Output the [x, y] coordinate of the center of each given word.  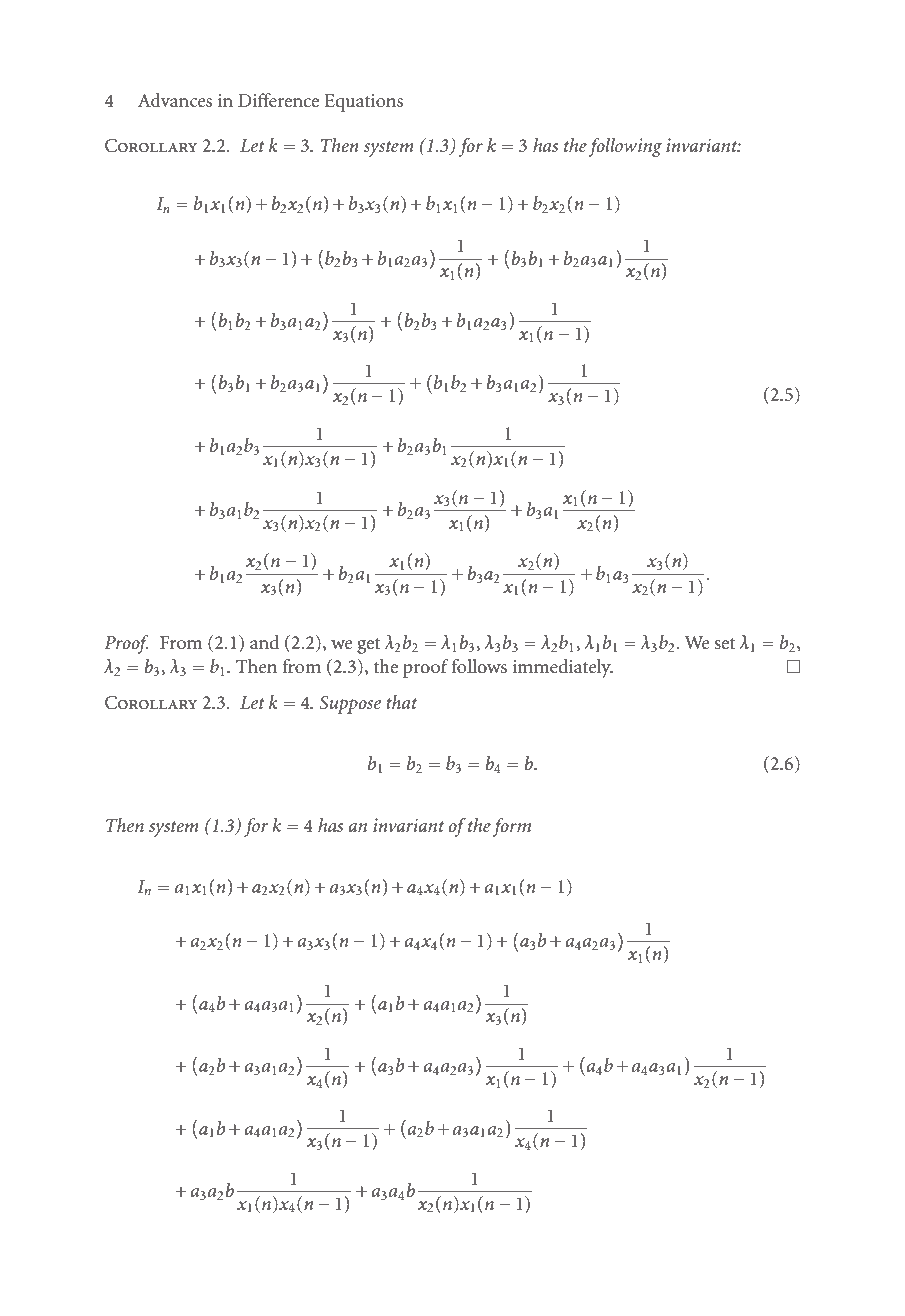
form [512, 827]
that [401, 702]
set [724, 644]
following [625, 147]
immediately [563, 668]
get [368, 646]
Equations [363, 102]
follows [479, 666]
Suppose [350, 705]
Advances [175, 100]
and [264, 642]
